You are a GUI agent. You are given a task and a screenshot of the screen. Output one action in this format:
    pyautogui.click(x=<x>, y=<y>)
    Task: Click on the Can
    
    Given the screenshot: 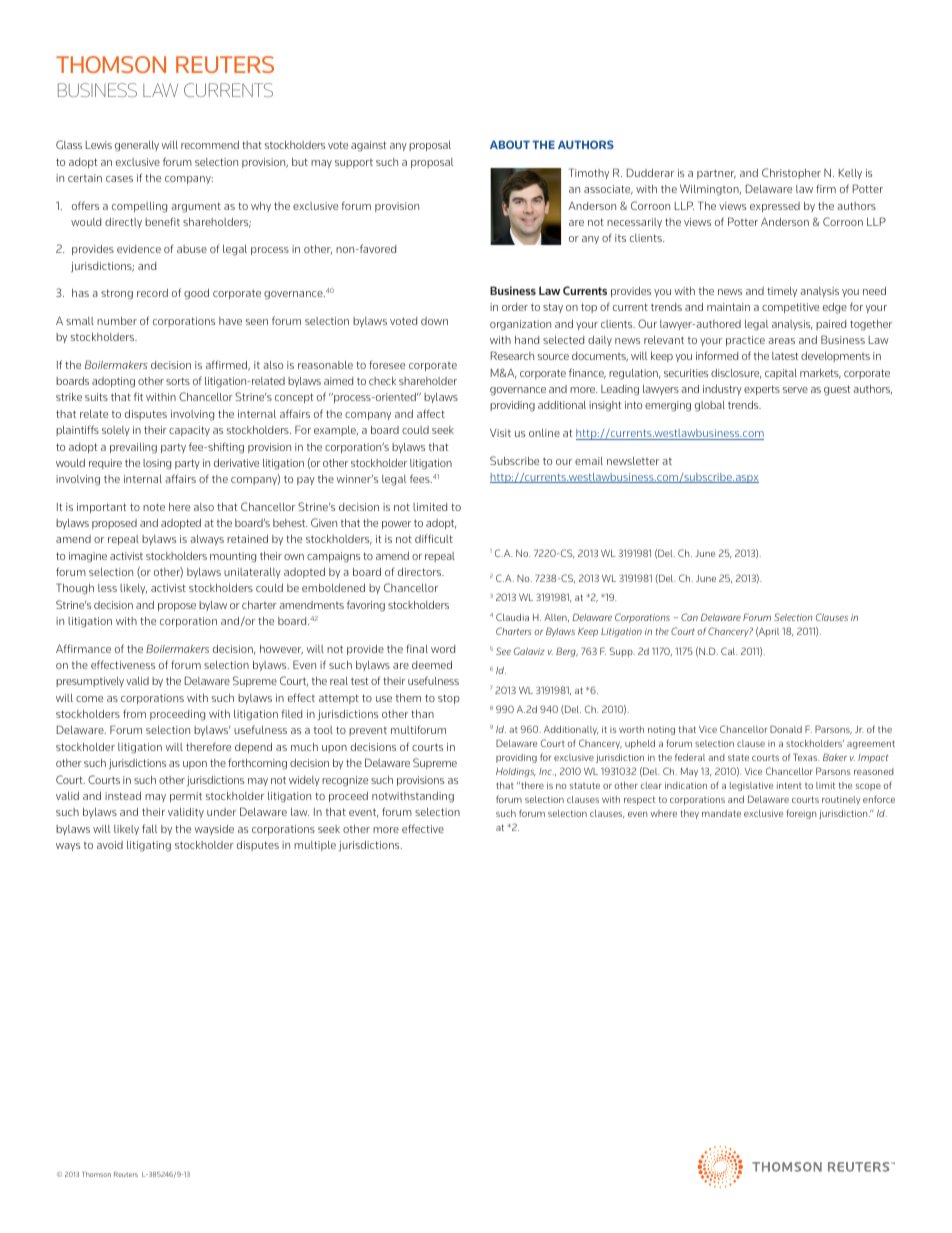 What is the action you would take?
    pyautogui.click(x=689, y=617)
